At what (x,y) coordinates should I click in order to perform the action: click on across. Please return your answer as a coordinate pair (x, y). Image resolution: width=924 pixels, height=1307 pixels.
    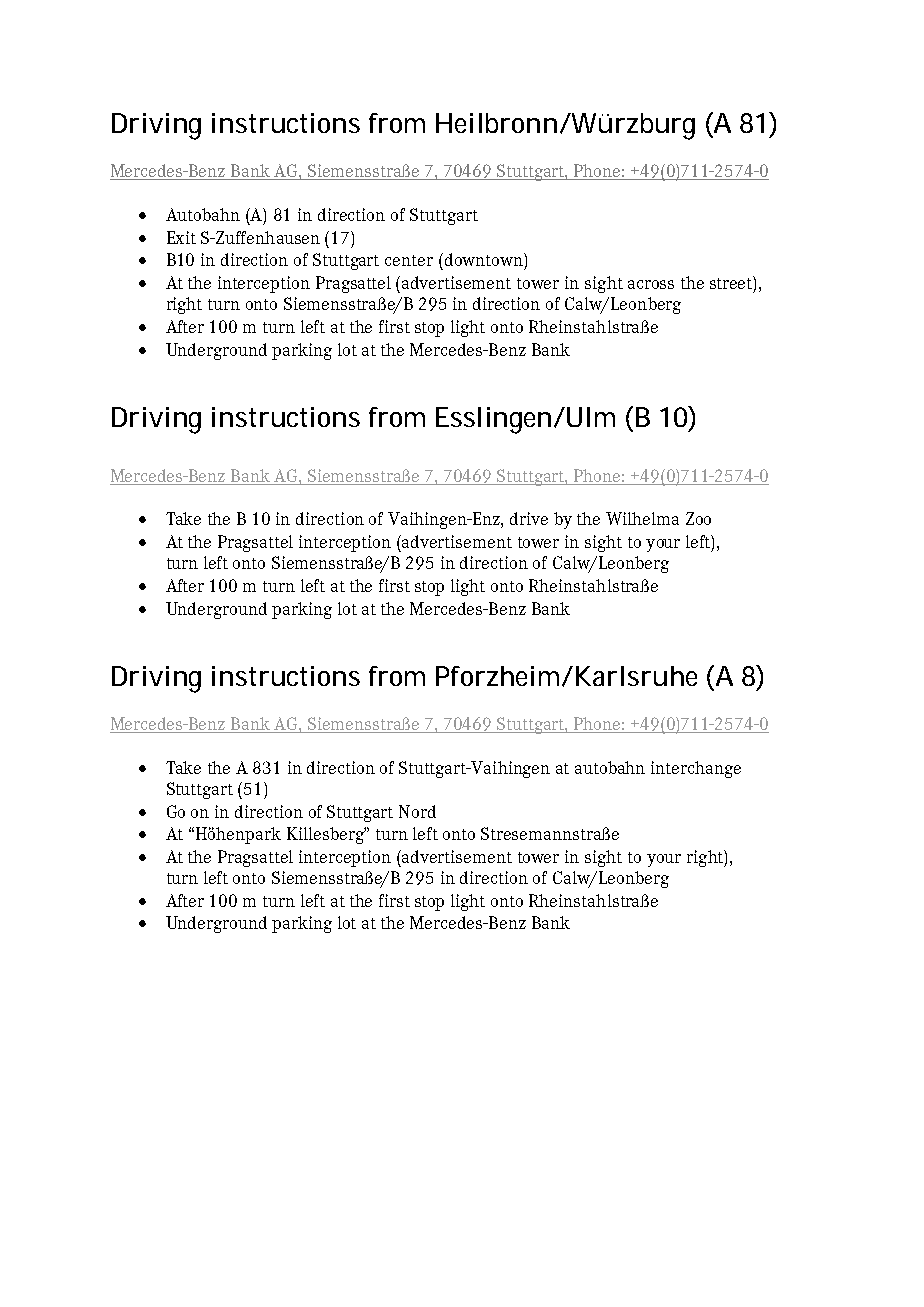
    Looking at the image, I should click on (651, 284).
